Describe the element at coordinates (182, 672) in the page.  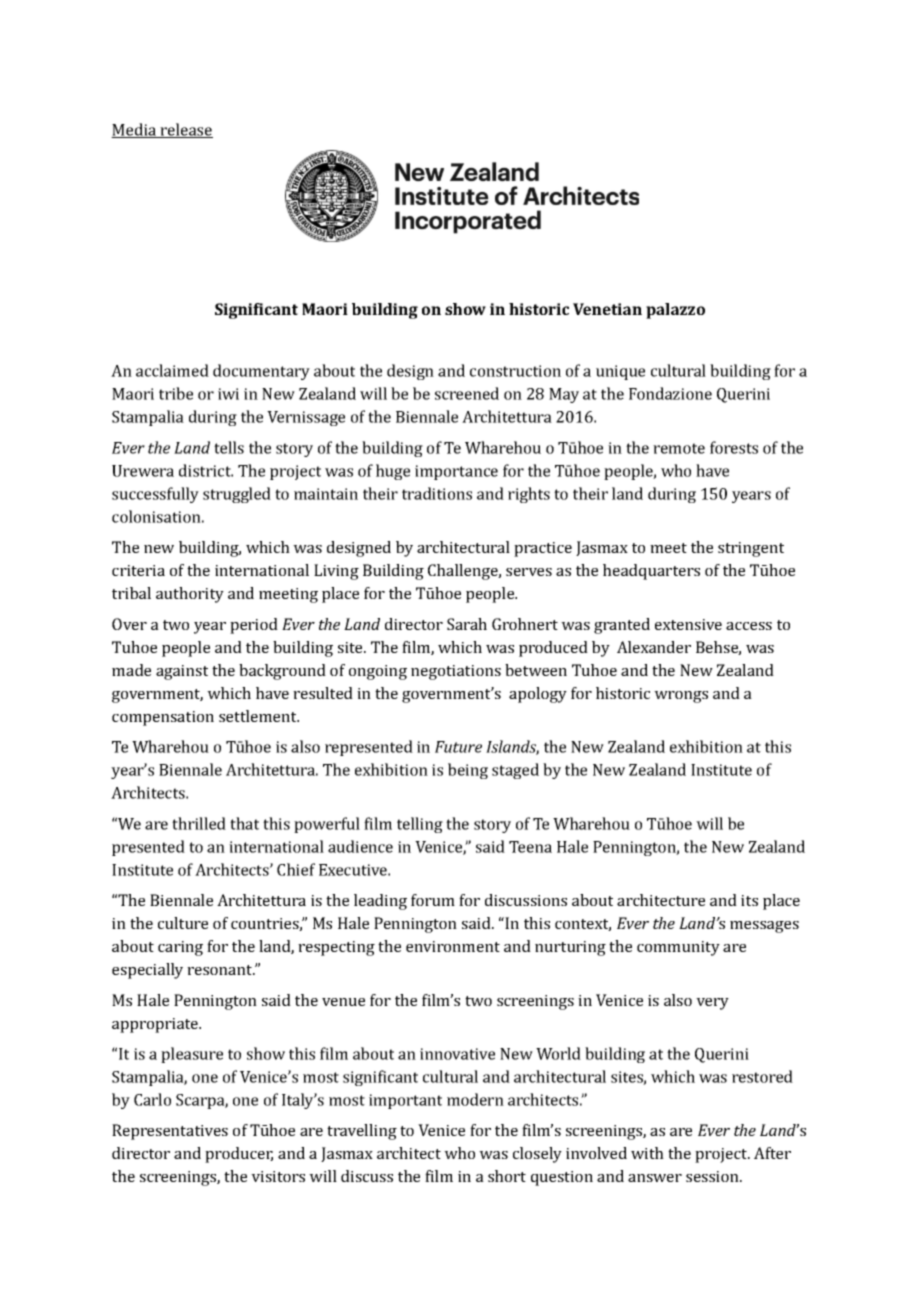
I see `against` at that location.
